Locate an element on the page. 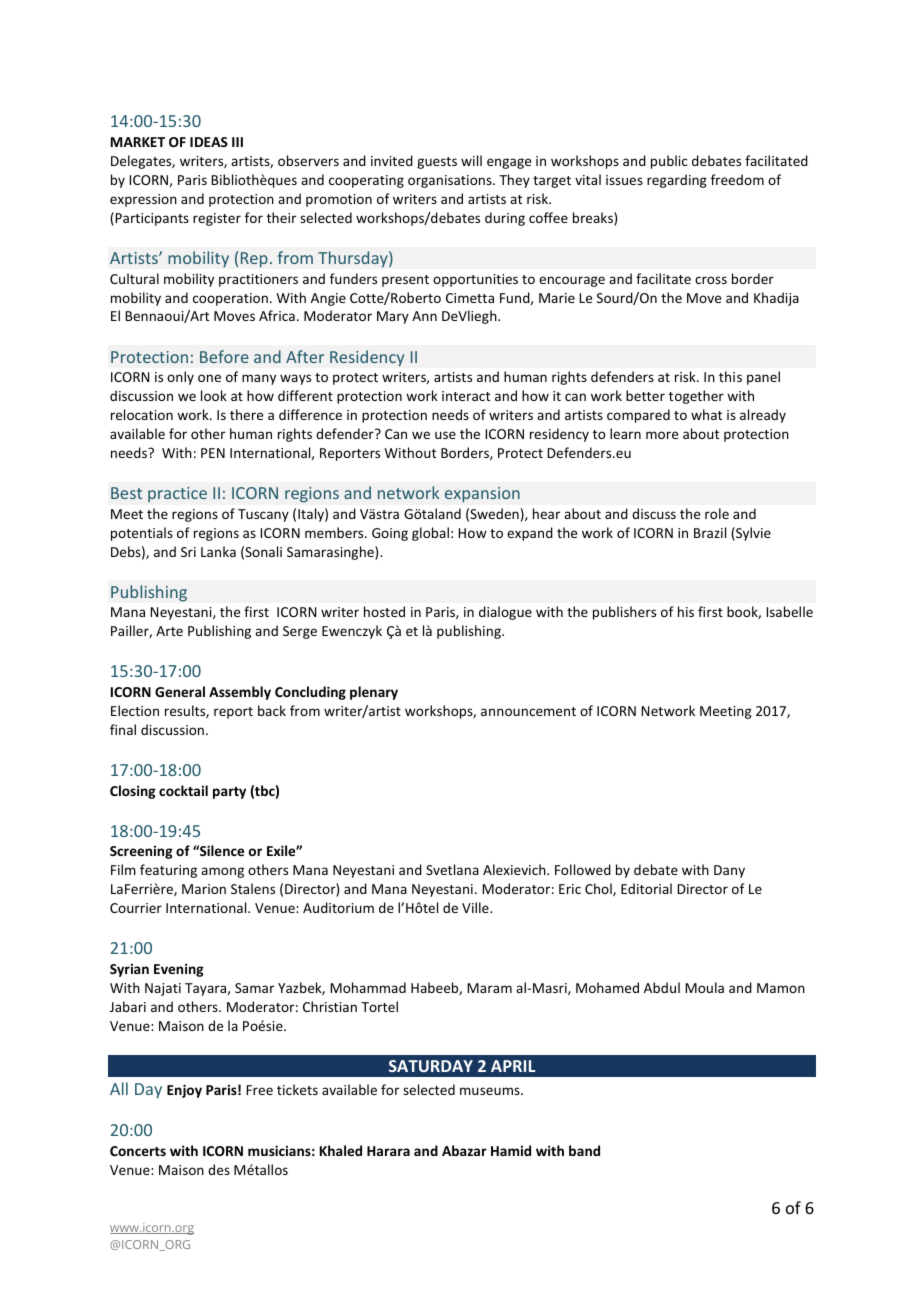  Arte is located at coordinates (169, 631).
